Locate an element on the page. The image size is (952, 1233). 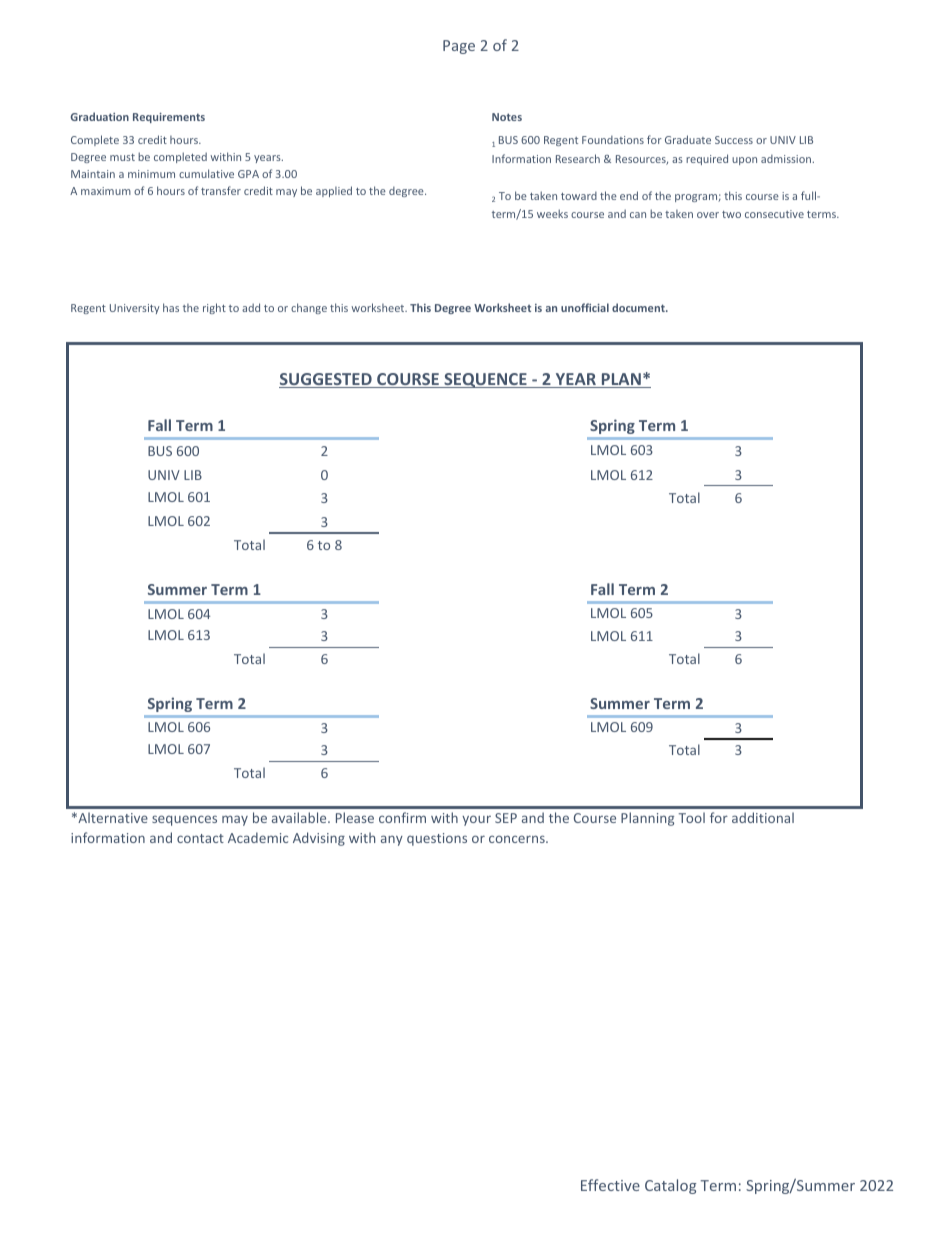
Tool is located at coordinates (692, 817).
